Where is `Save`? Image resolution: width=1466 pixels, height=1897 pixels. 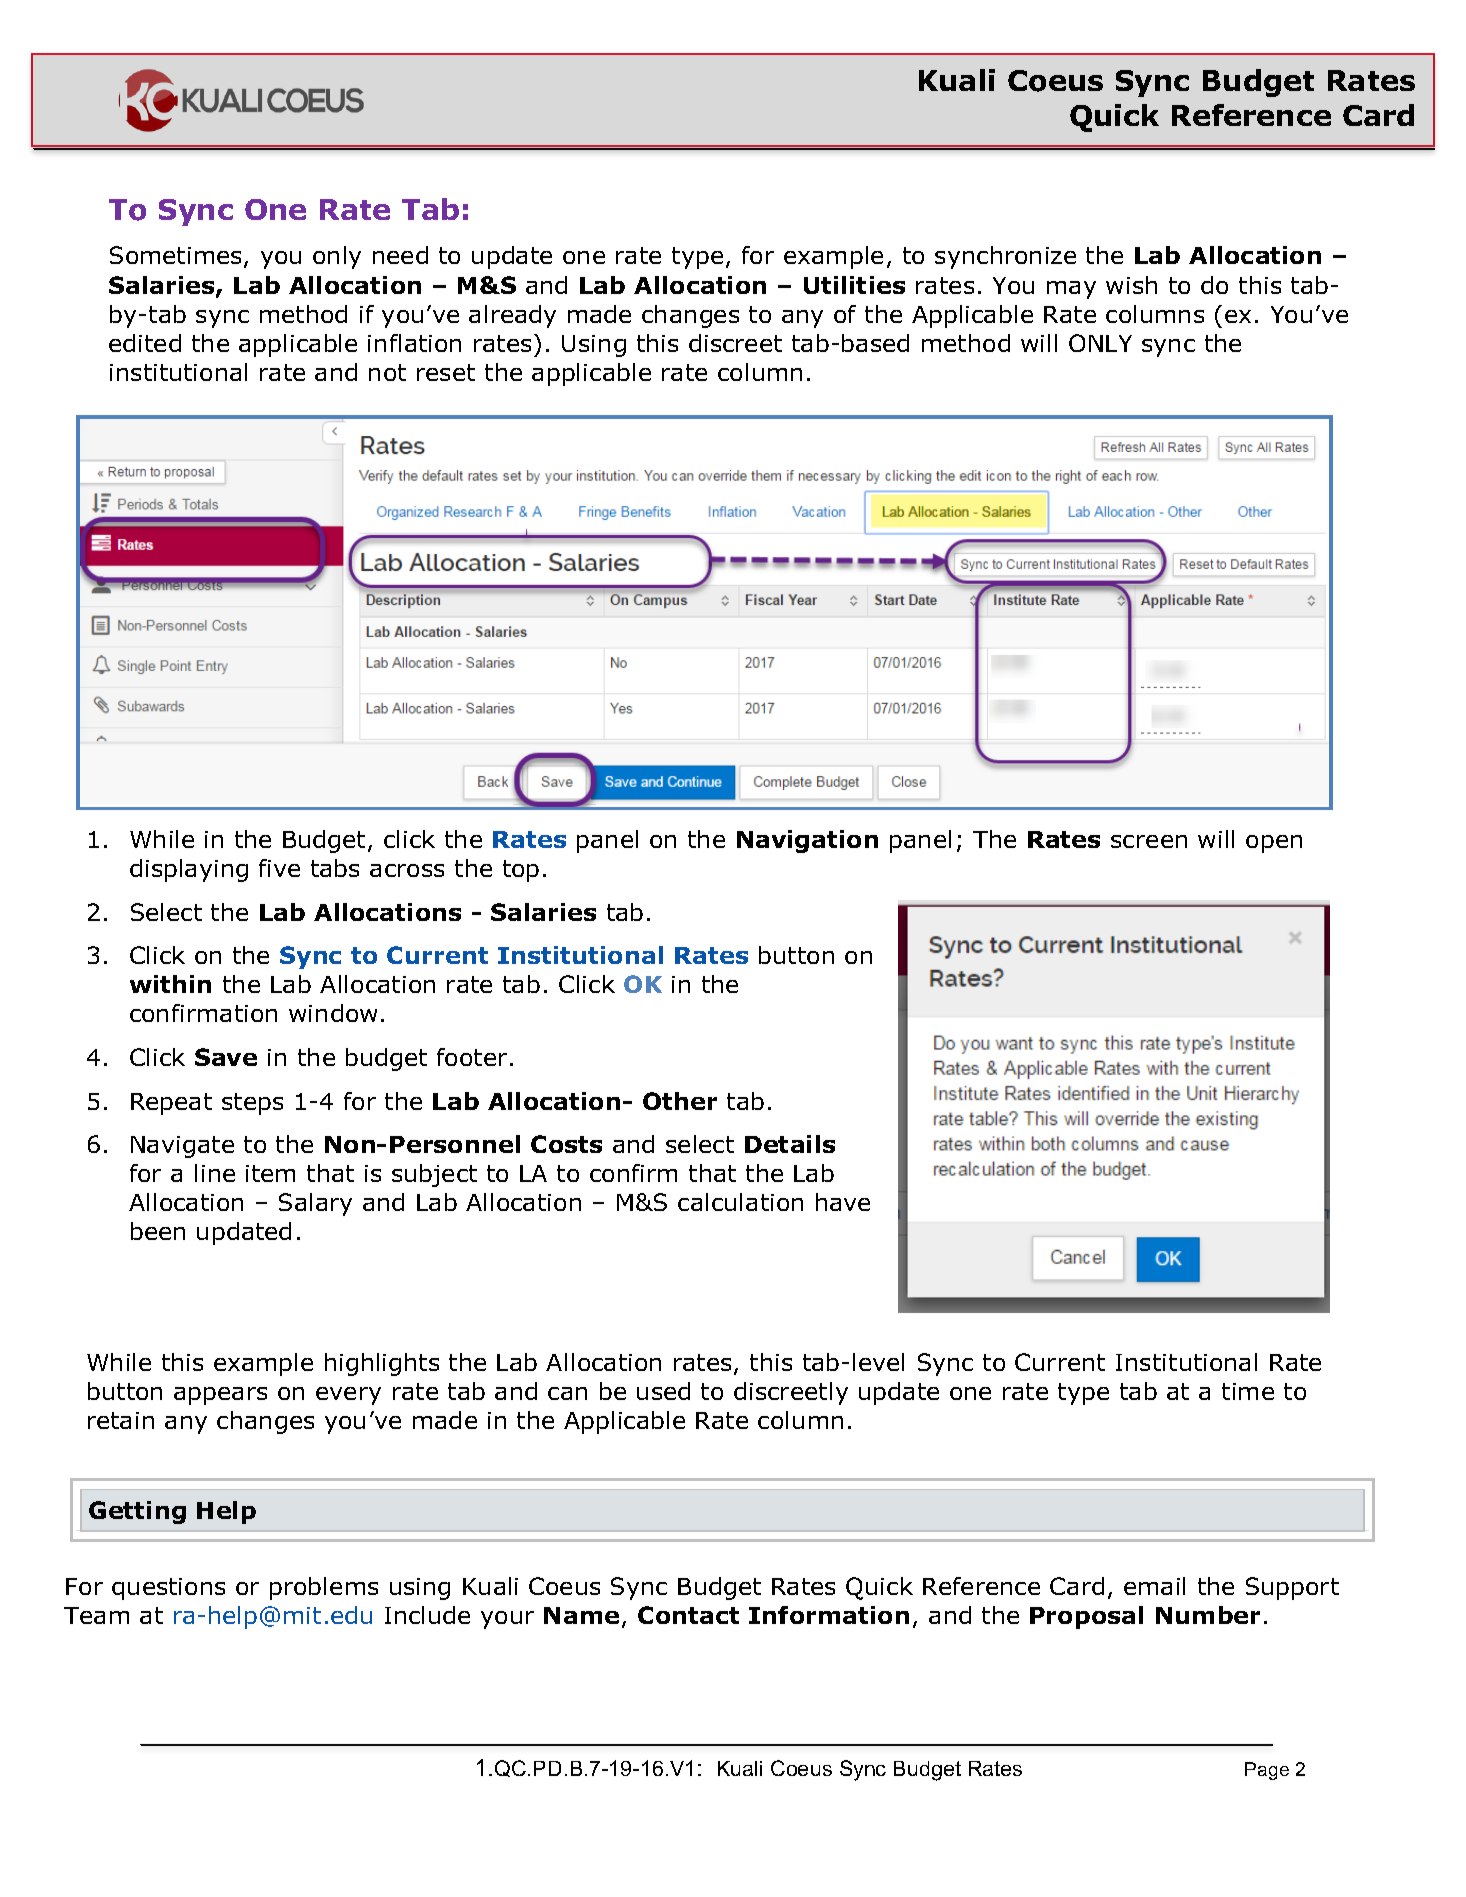
Save is located at coordinates (226, 1057).
